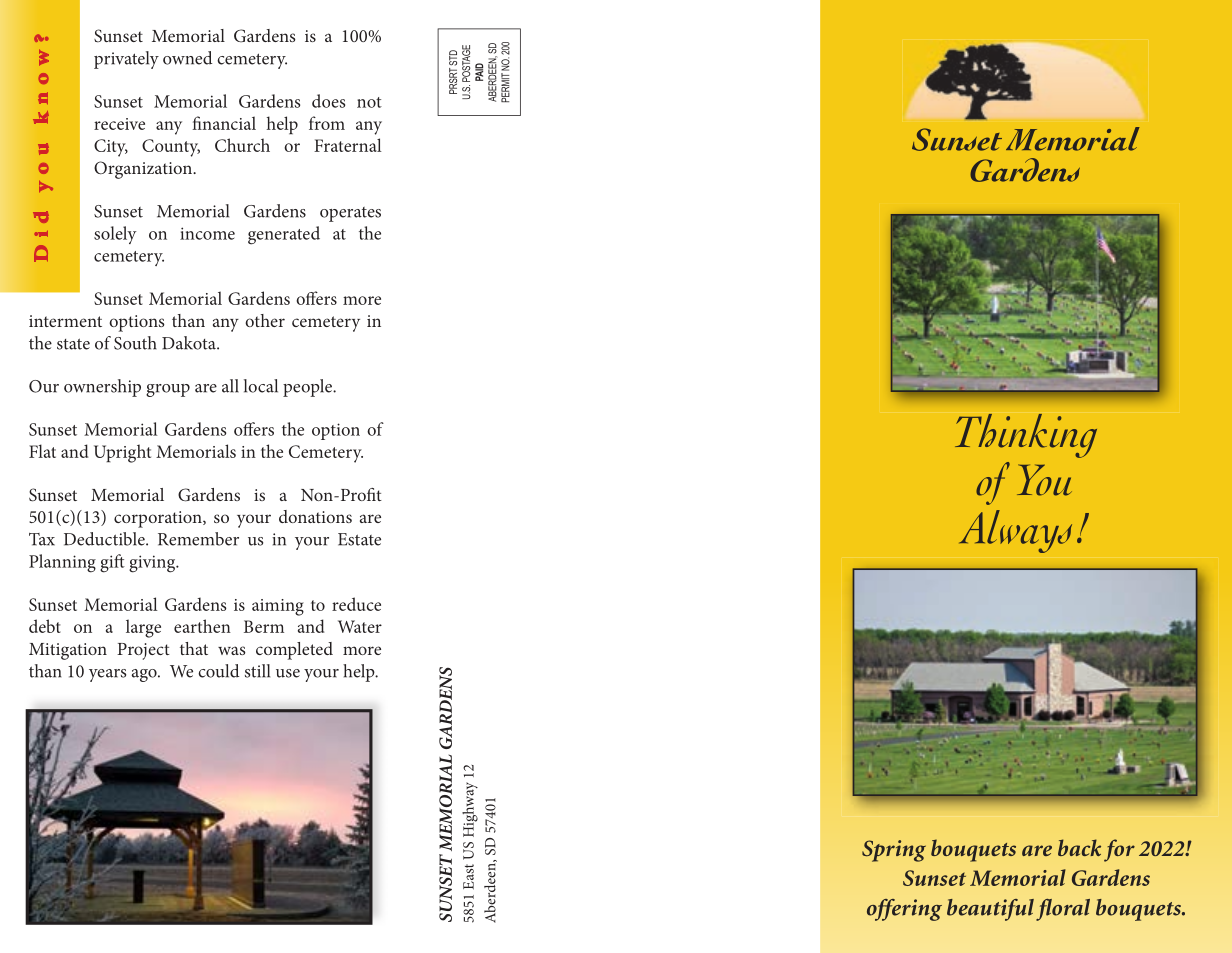  I want to click on donations, so click(315, 516).
